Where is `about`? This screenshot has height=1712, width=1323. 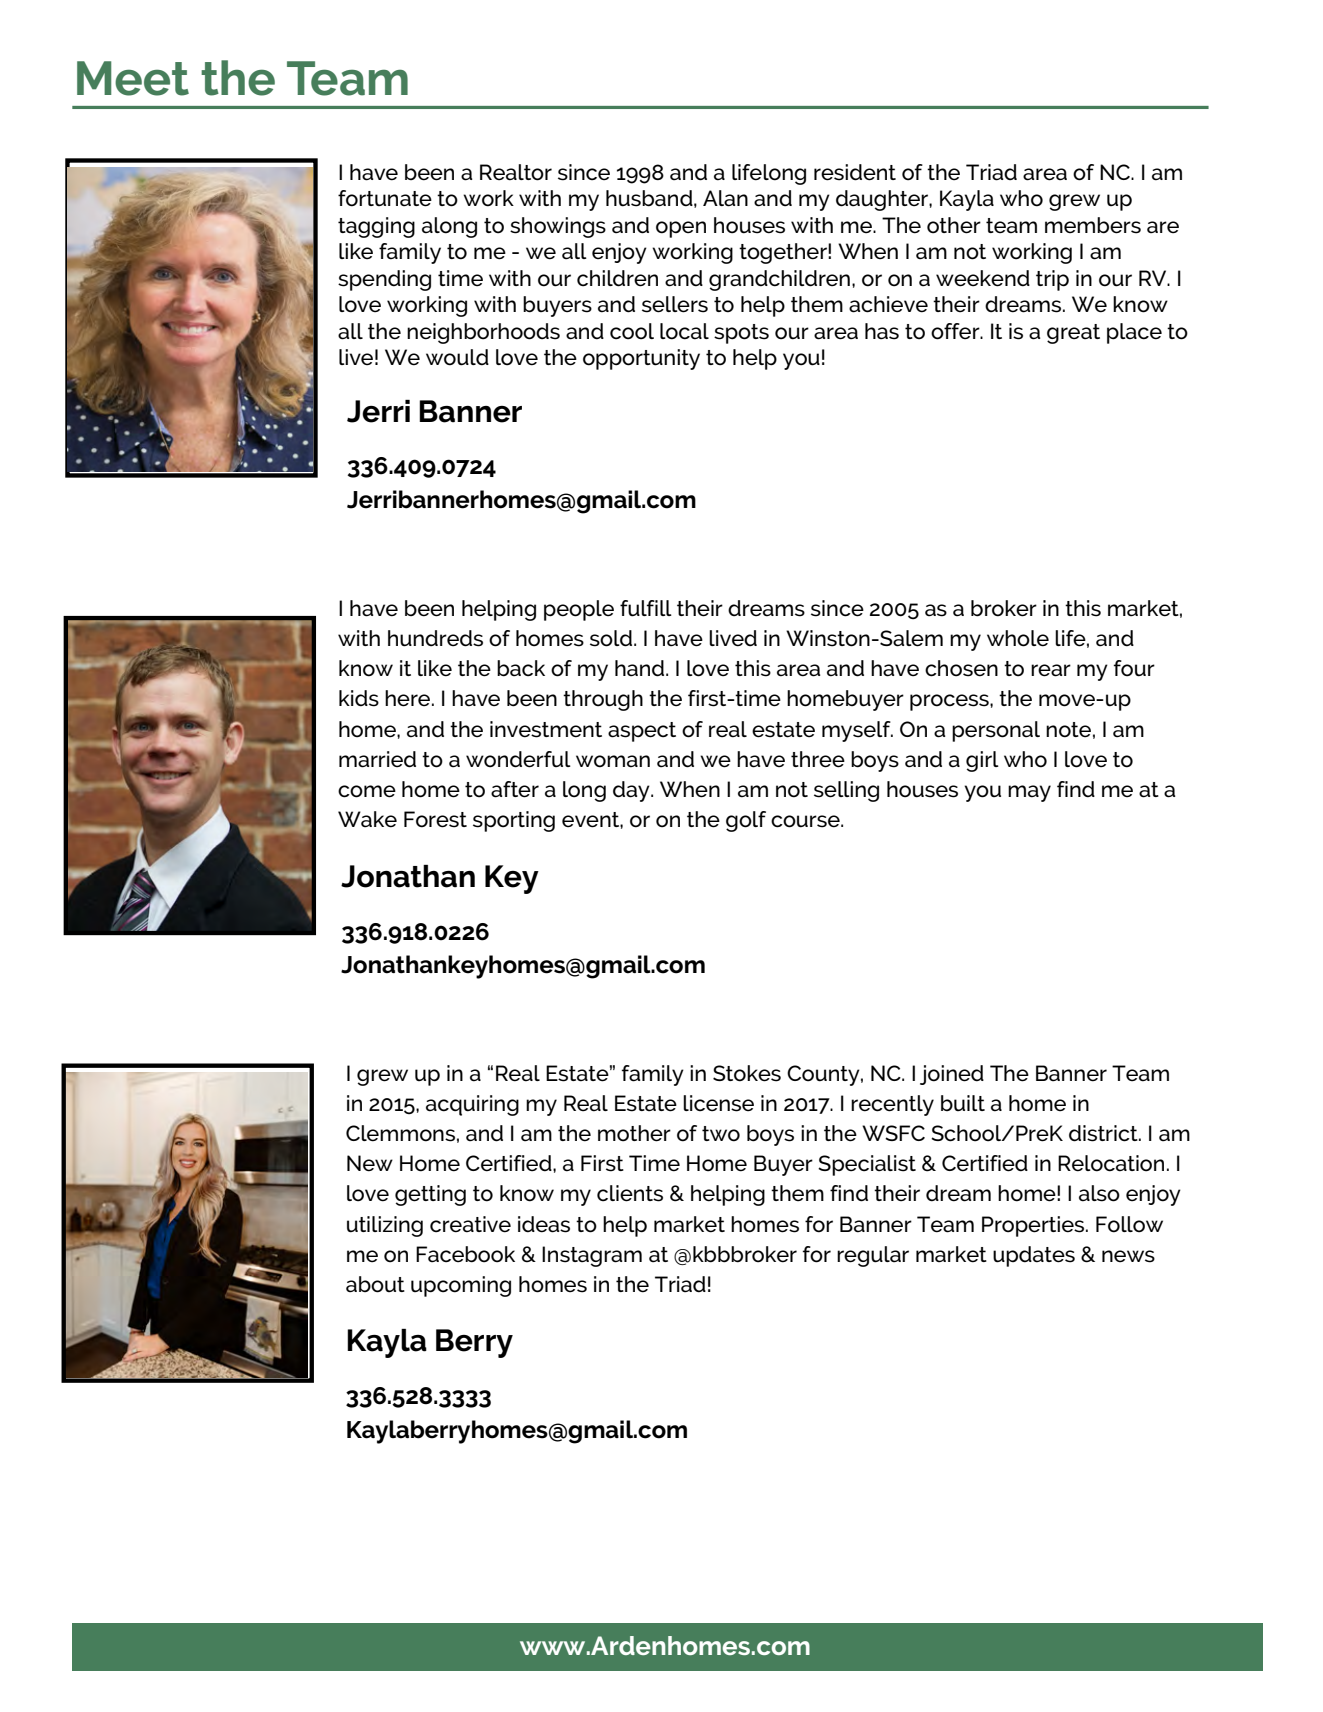
about is located at coordinates (375, 1284).
